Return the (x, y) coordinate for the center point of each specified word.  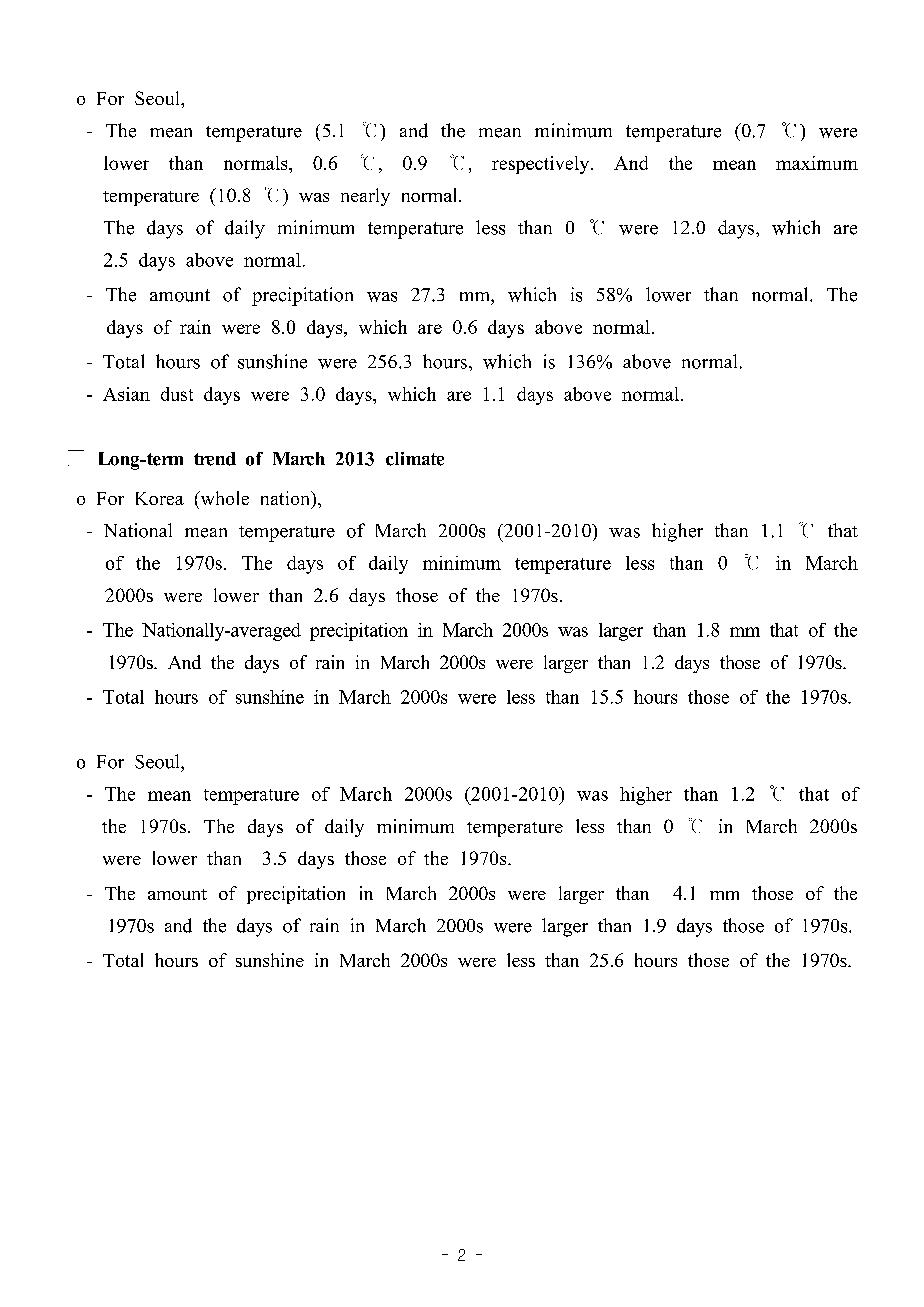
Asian (126, 394)
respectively (542, 165)
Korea (160, 498)
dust (177, 394)
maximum (817, 163)
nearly (365, 197)
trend (215, 459)
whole (223, 498)
